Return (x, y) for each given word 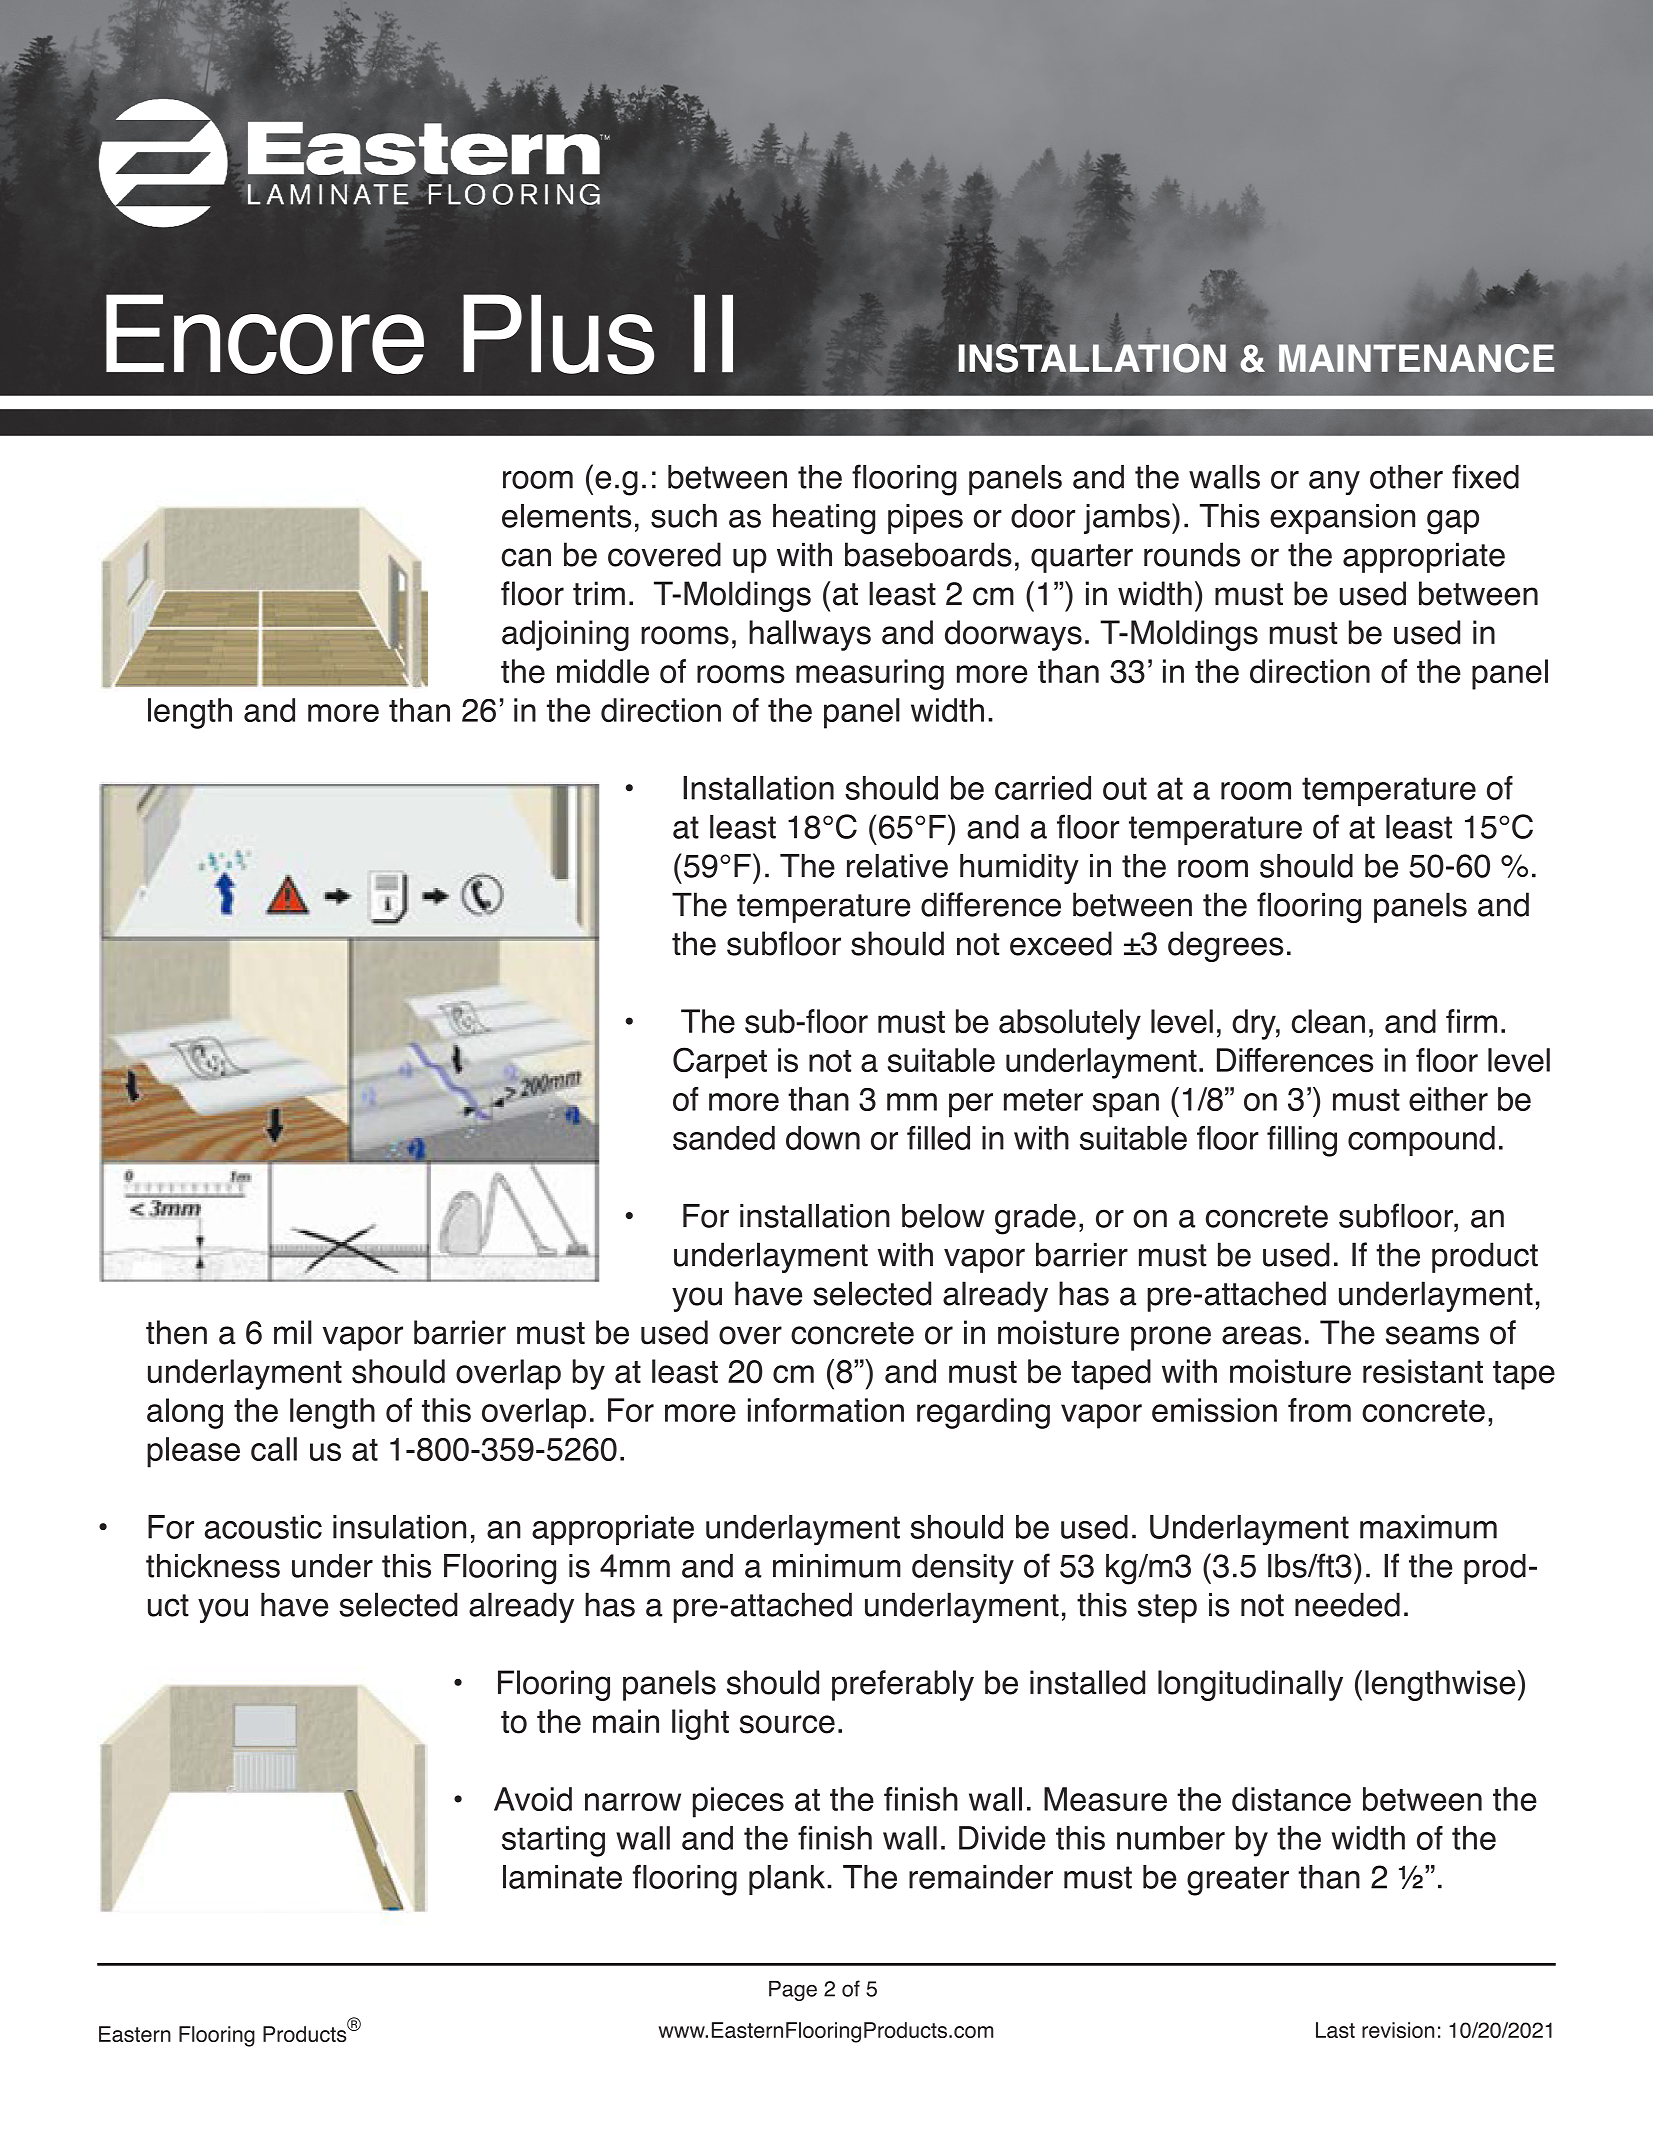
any (1334, 483)
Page (793, 1991)
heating (824, 519)
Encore (265, 334)
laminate (562, 1877)
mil (293, 1332)
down (823, 1138)
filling (1302, 1141)
